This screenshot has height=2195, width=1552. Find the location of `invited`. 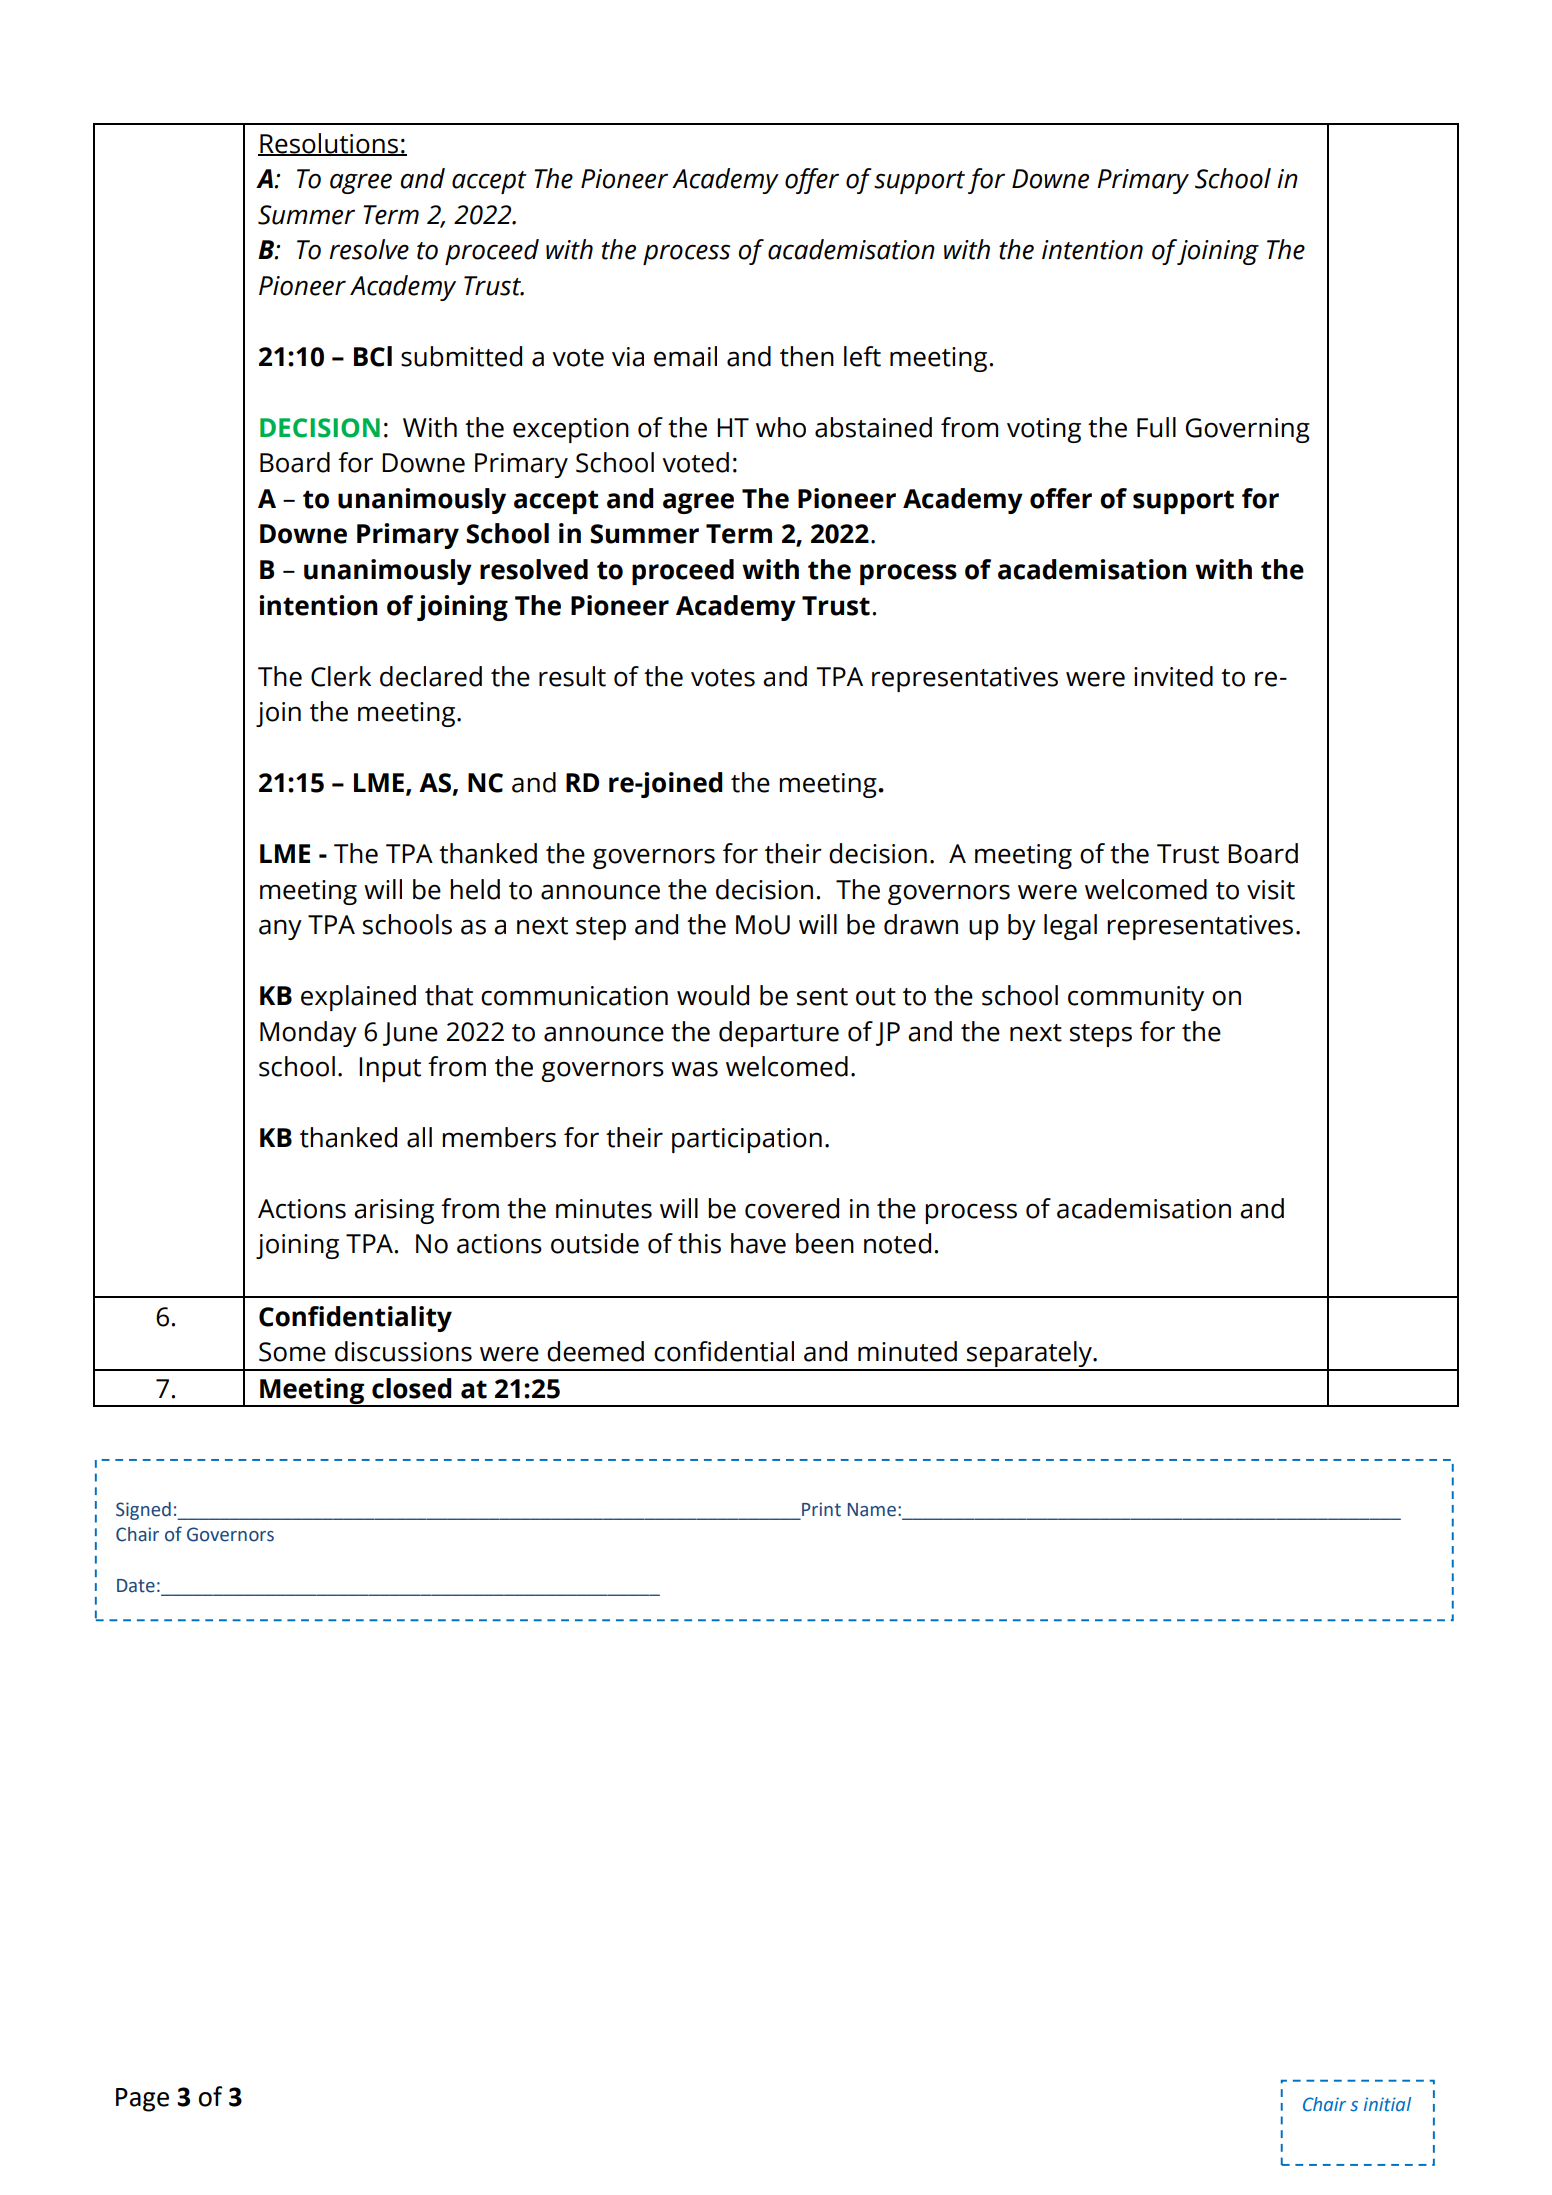

invited is located at coordinates (1173, 676).
